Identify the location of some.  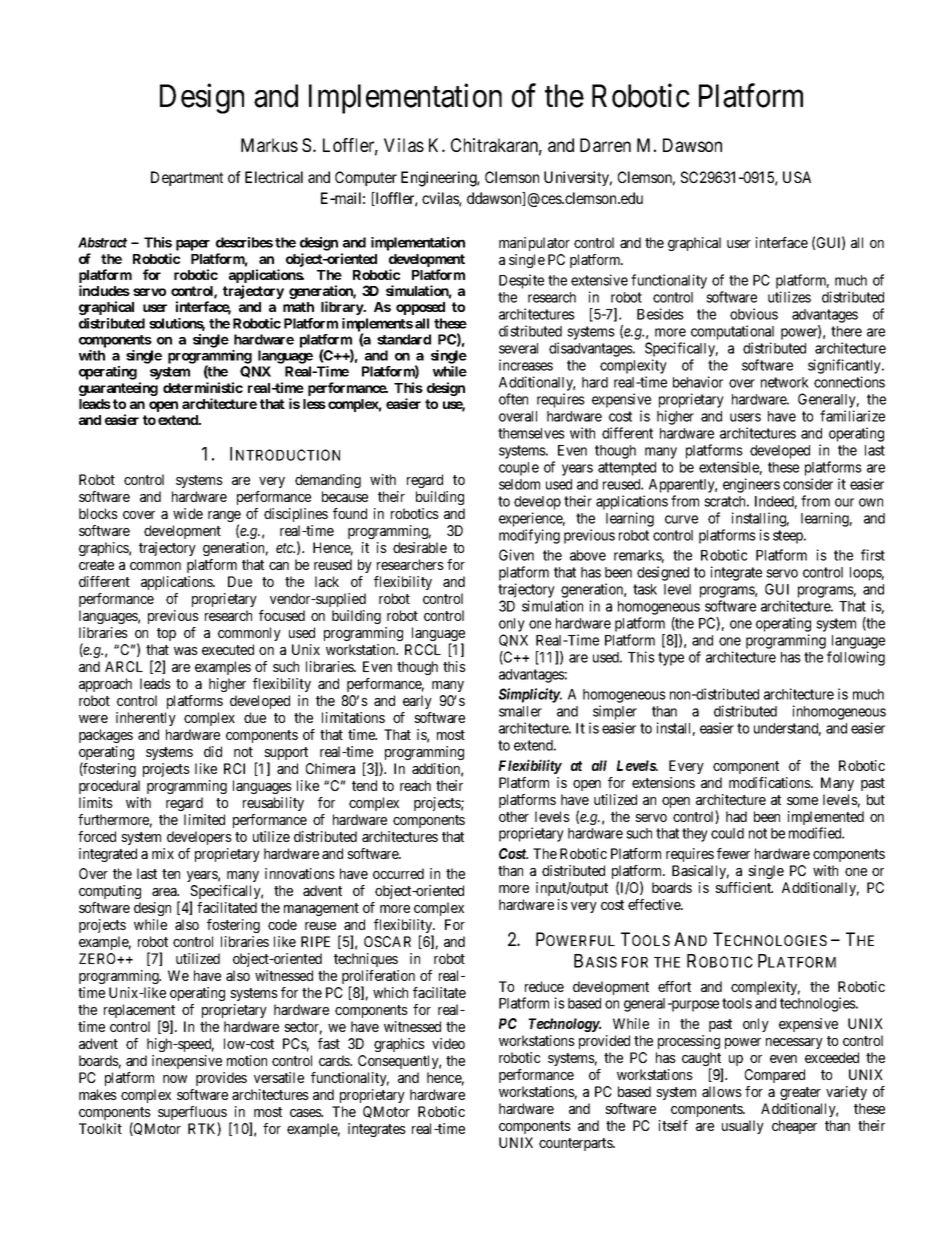
(802, 801).
